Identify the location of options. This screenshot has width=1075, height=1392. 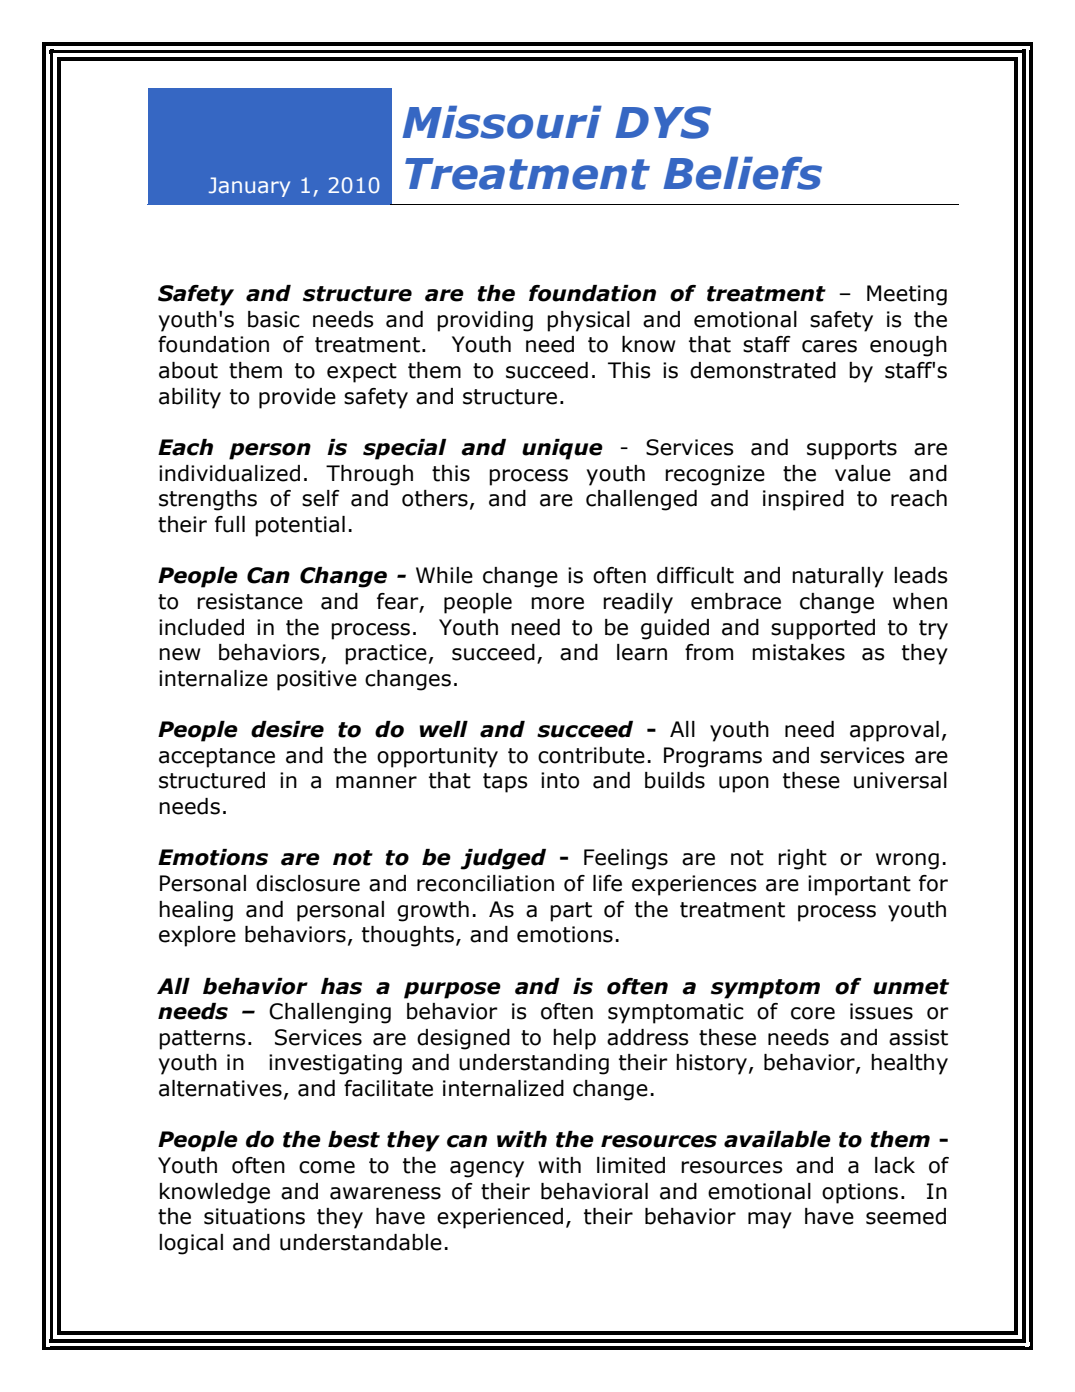
(860, 1193).
